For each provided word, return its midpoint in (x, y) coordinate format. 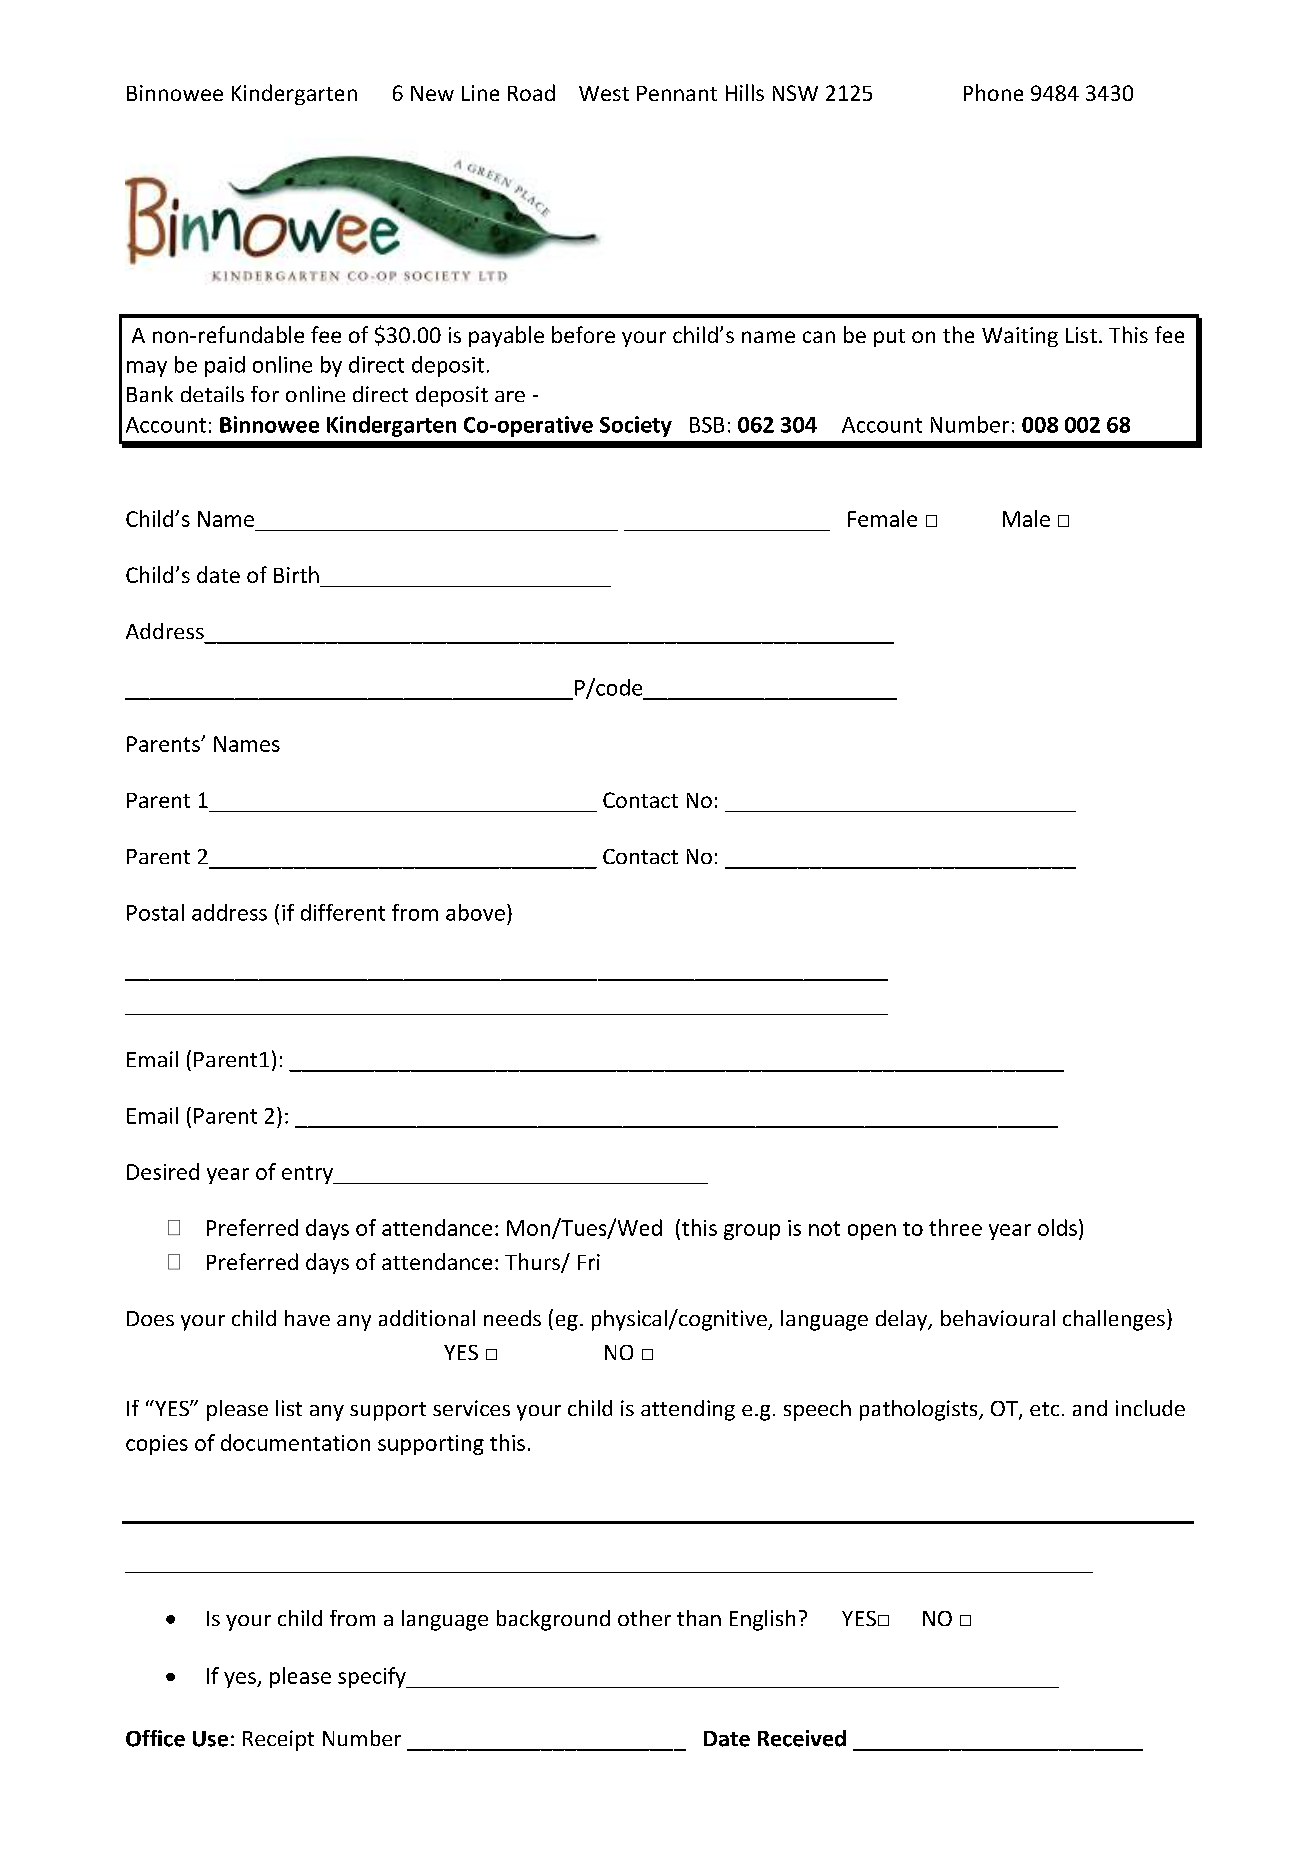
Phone (993, 92)
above (475, 912)
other (644, 1618)
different (343, 912)
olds (1057, 1227)
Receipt (278, 1740)
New (432, 93)
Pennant (677, 93)
